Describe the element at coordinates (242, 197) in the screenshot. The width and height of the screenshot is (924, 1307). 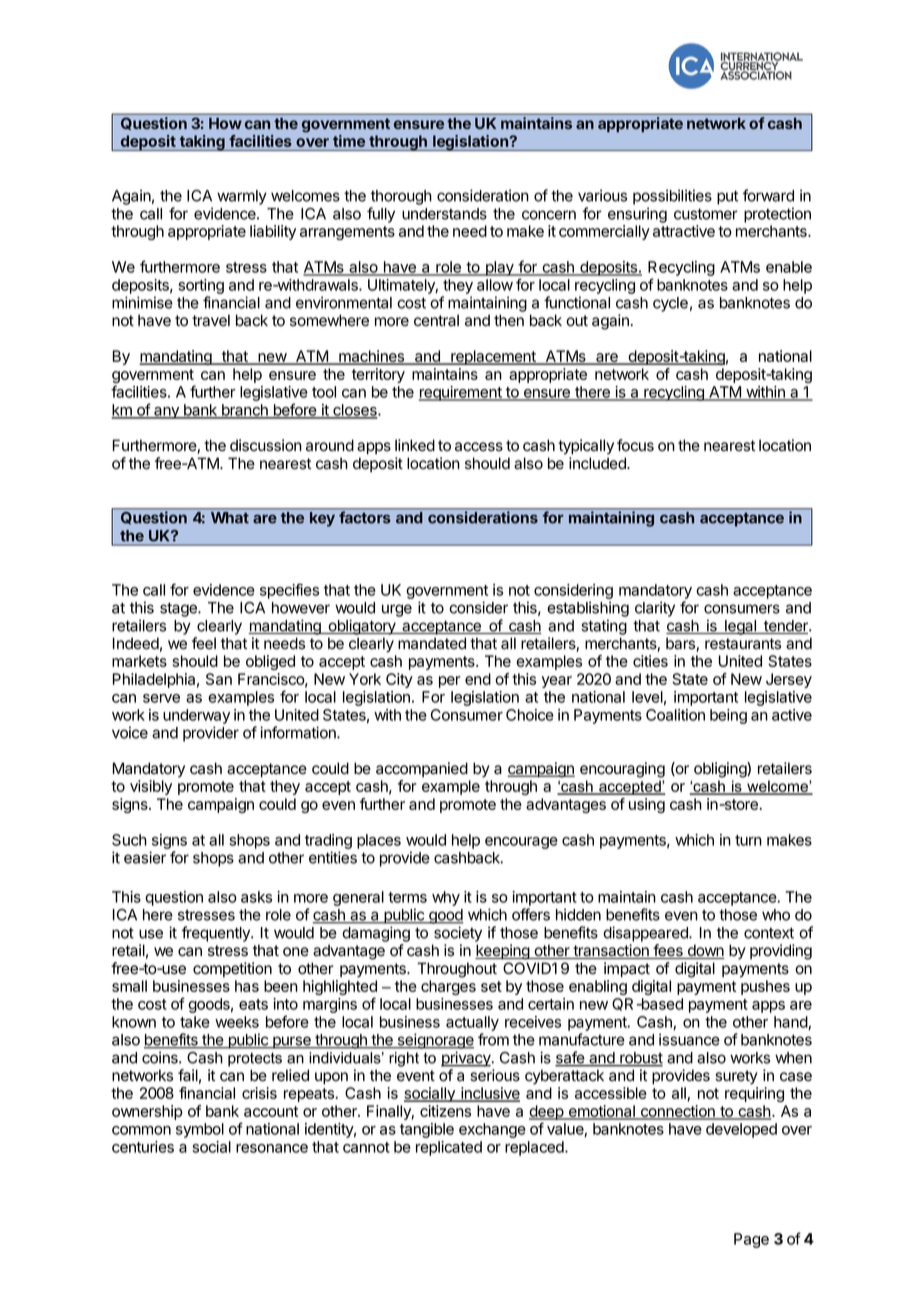
I see `warmly` at that location.
